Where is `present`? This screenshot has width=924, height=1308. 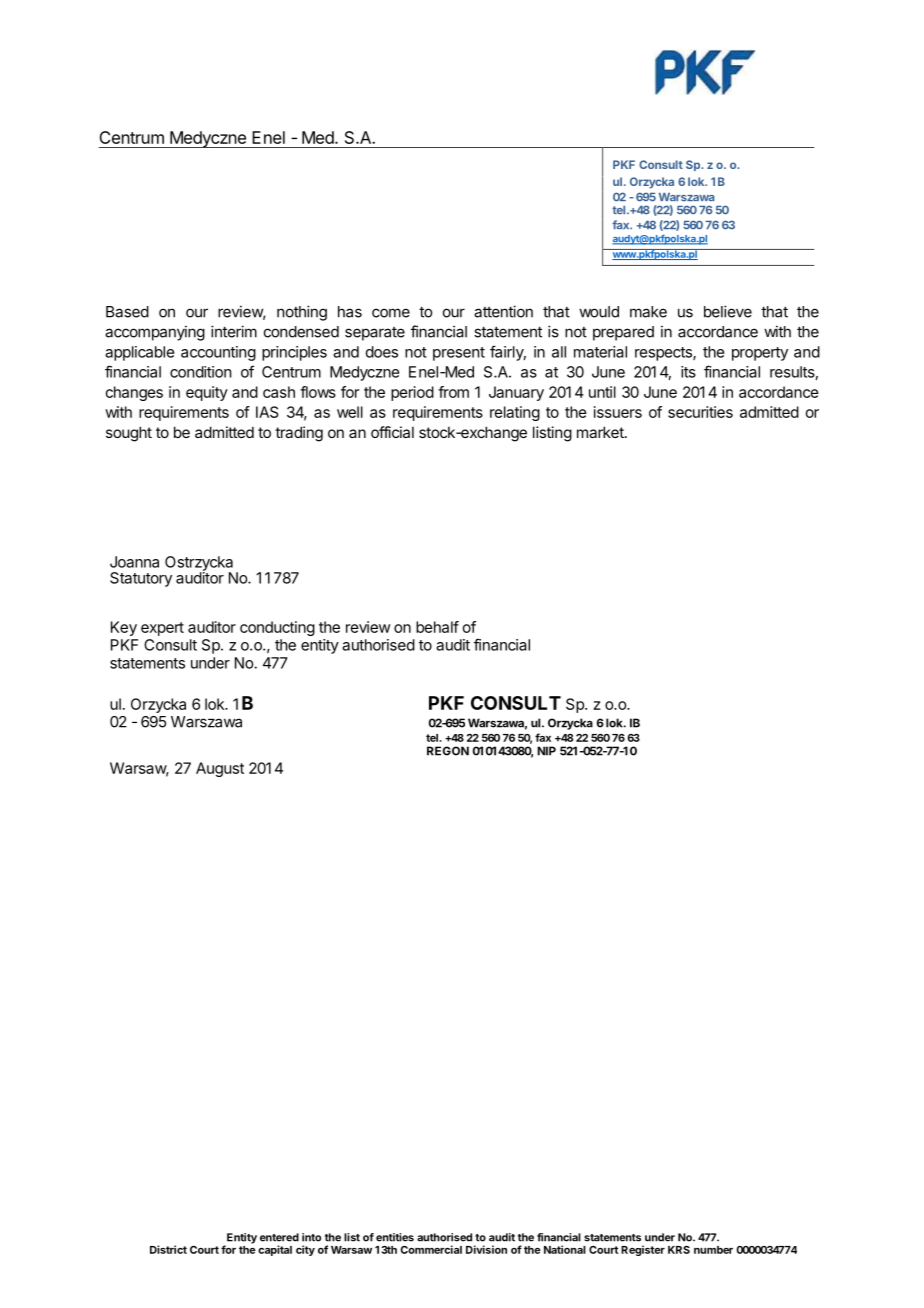 present is located at coordinates (459, 354).
